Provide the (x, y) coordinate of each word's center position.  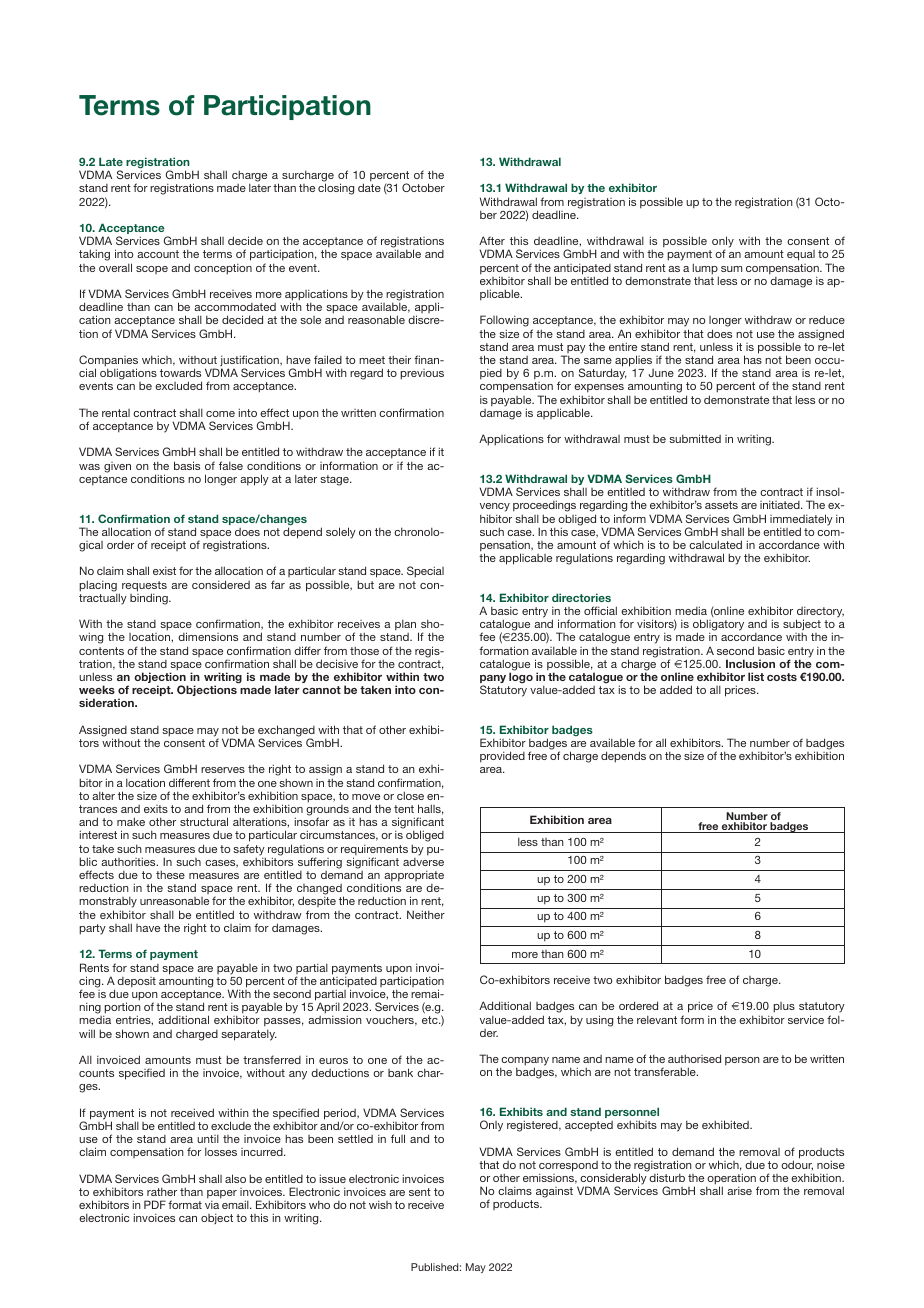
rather (162, 1191)
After (492, 240)
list (756, 676)
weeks (97, 689)
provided (502, 757)
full (398, 1138)
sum (731, 269)
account (158, 254)
